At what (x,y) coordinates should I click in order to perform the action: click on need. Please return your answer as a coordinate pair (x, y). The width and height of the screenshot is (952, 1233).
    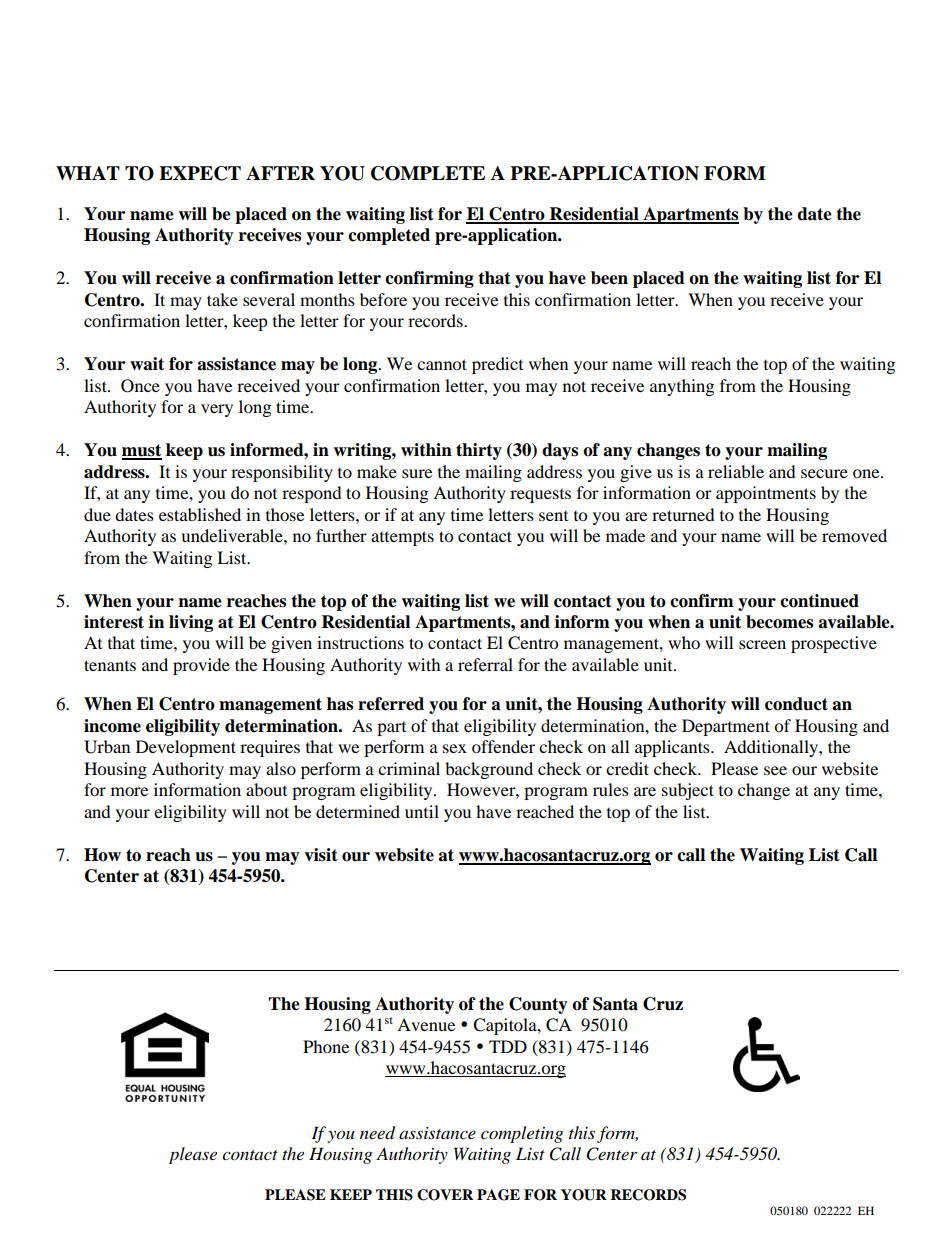
    Looking at the image, I should click on (377, 1133).
